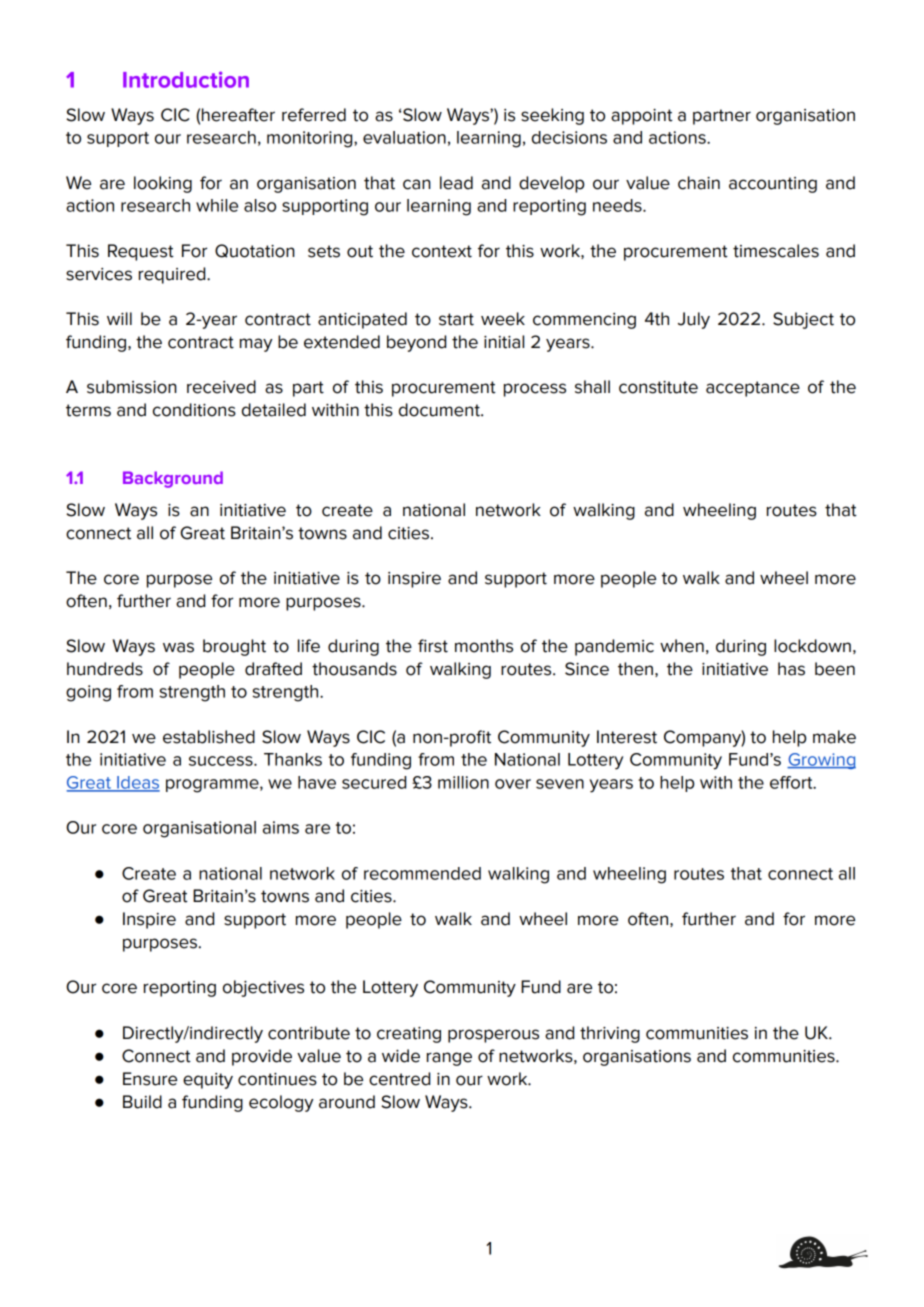 Image resolution: width=924 pixels, height=1307 pixels. I want to click on when, so click(682, 646).
